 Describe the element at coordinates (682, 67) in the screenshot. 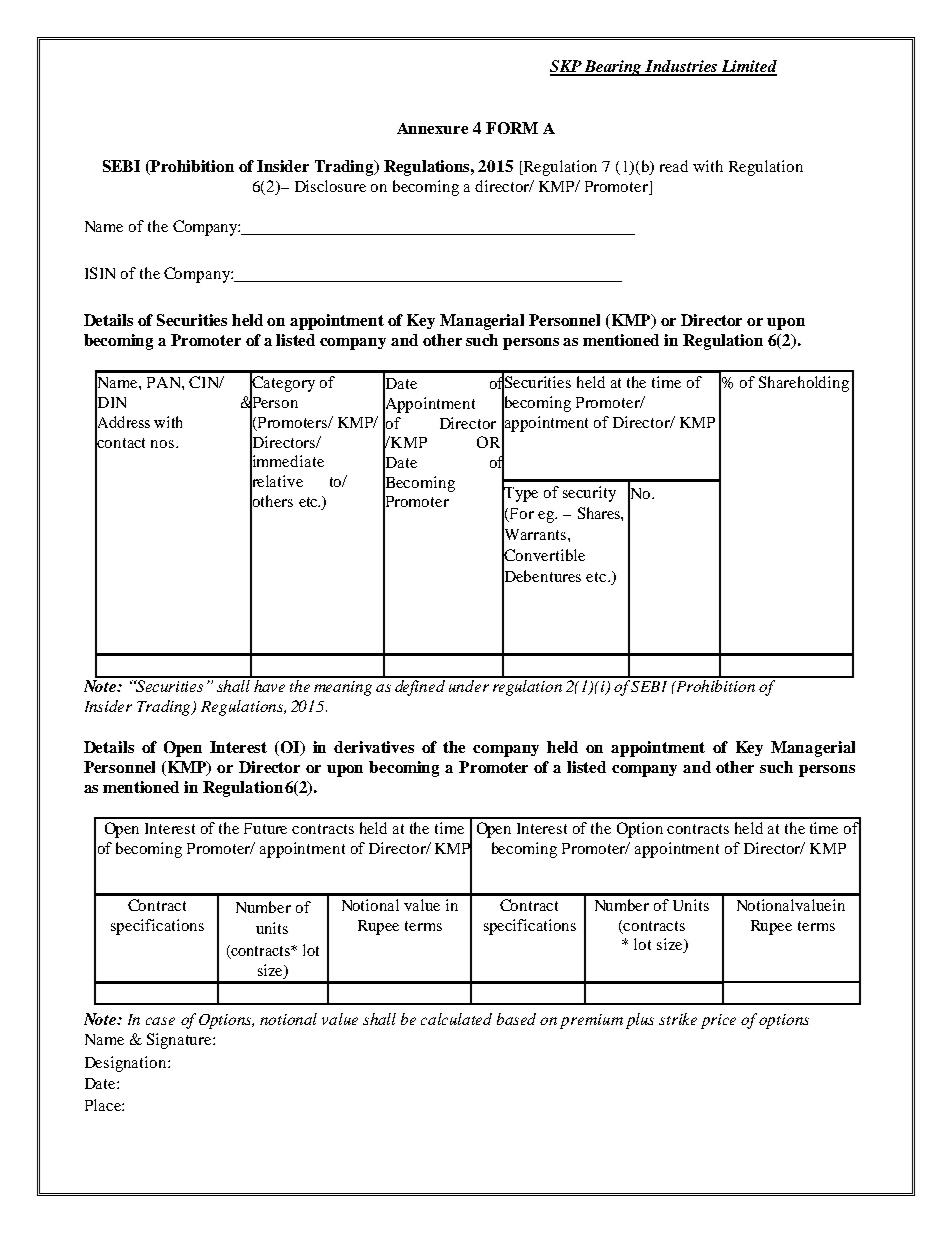

I see `Industries` at that location.
